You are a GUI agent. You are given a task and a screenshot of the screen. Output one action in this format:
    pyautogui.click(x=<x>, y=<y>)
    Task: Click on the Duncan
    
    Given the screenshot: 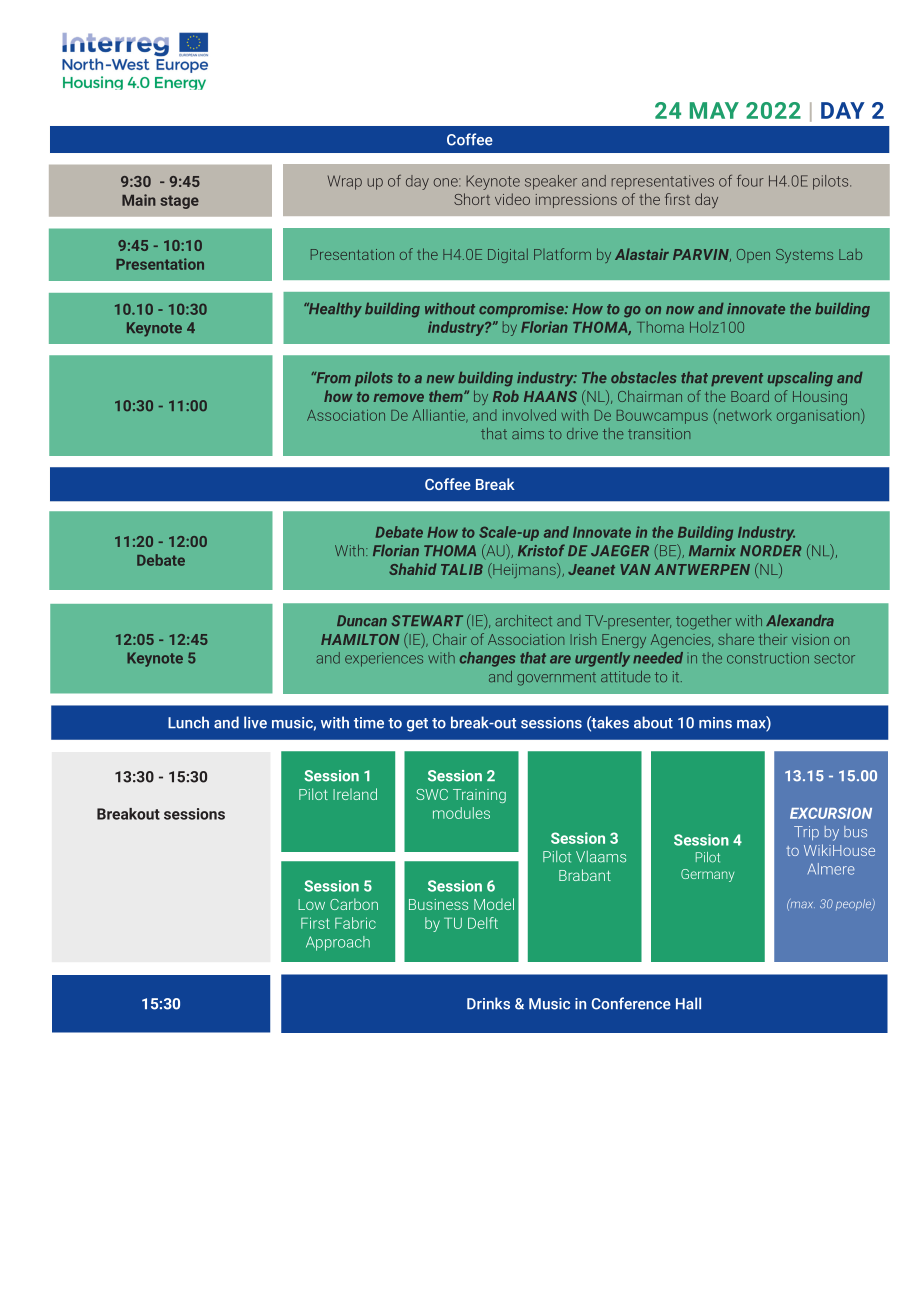 What is the action you would take?
    pyautogui.click(x=362, y=620)
